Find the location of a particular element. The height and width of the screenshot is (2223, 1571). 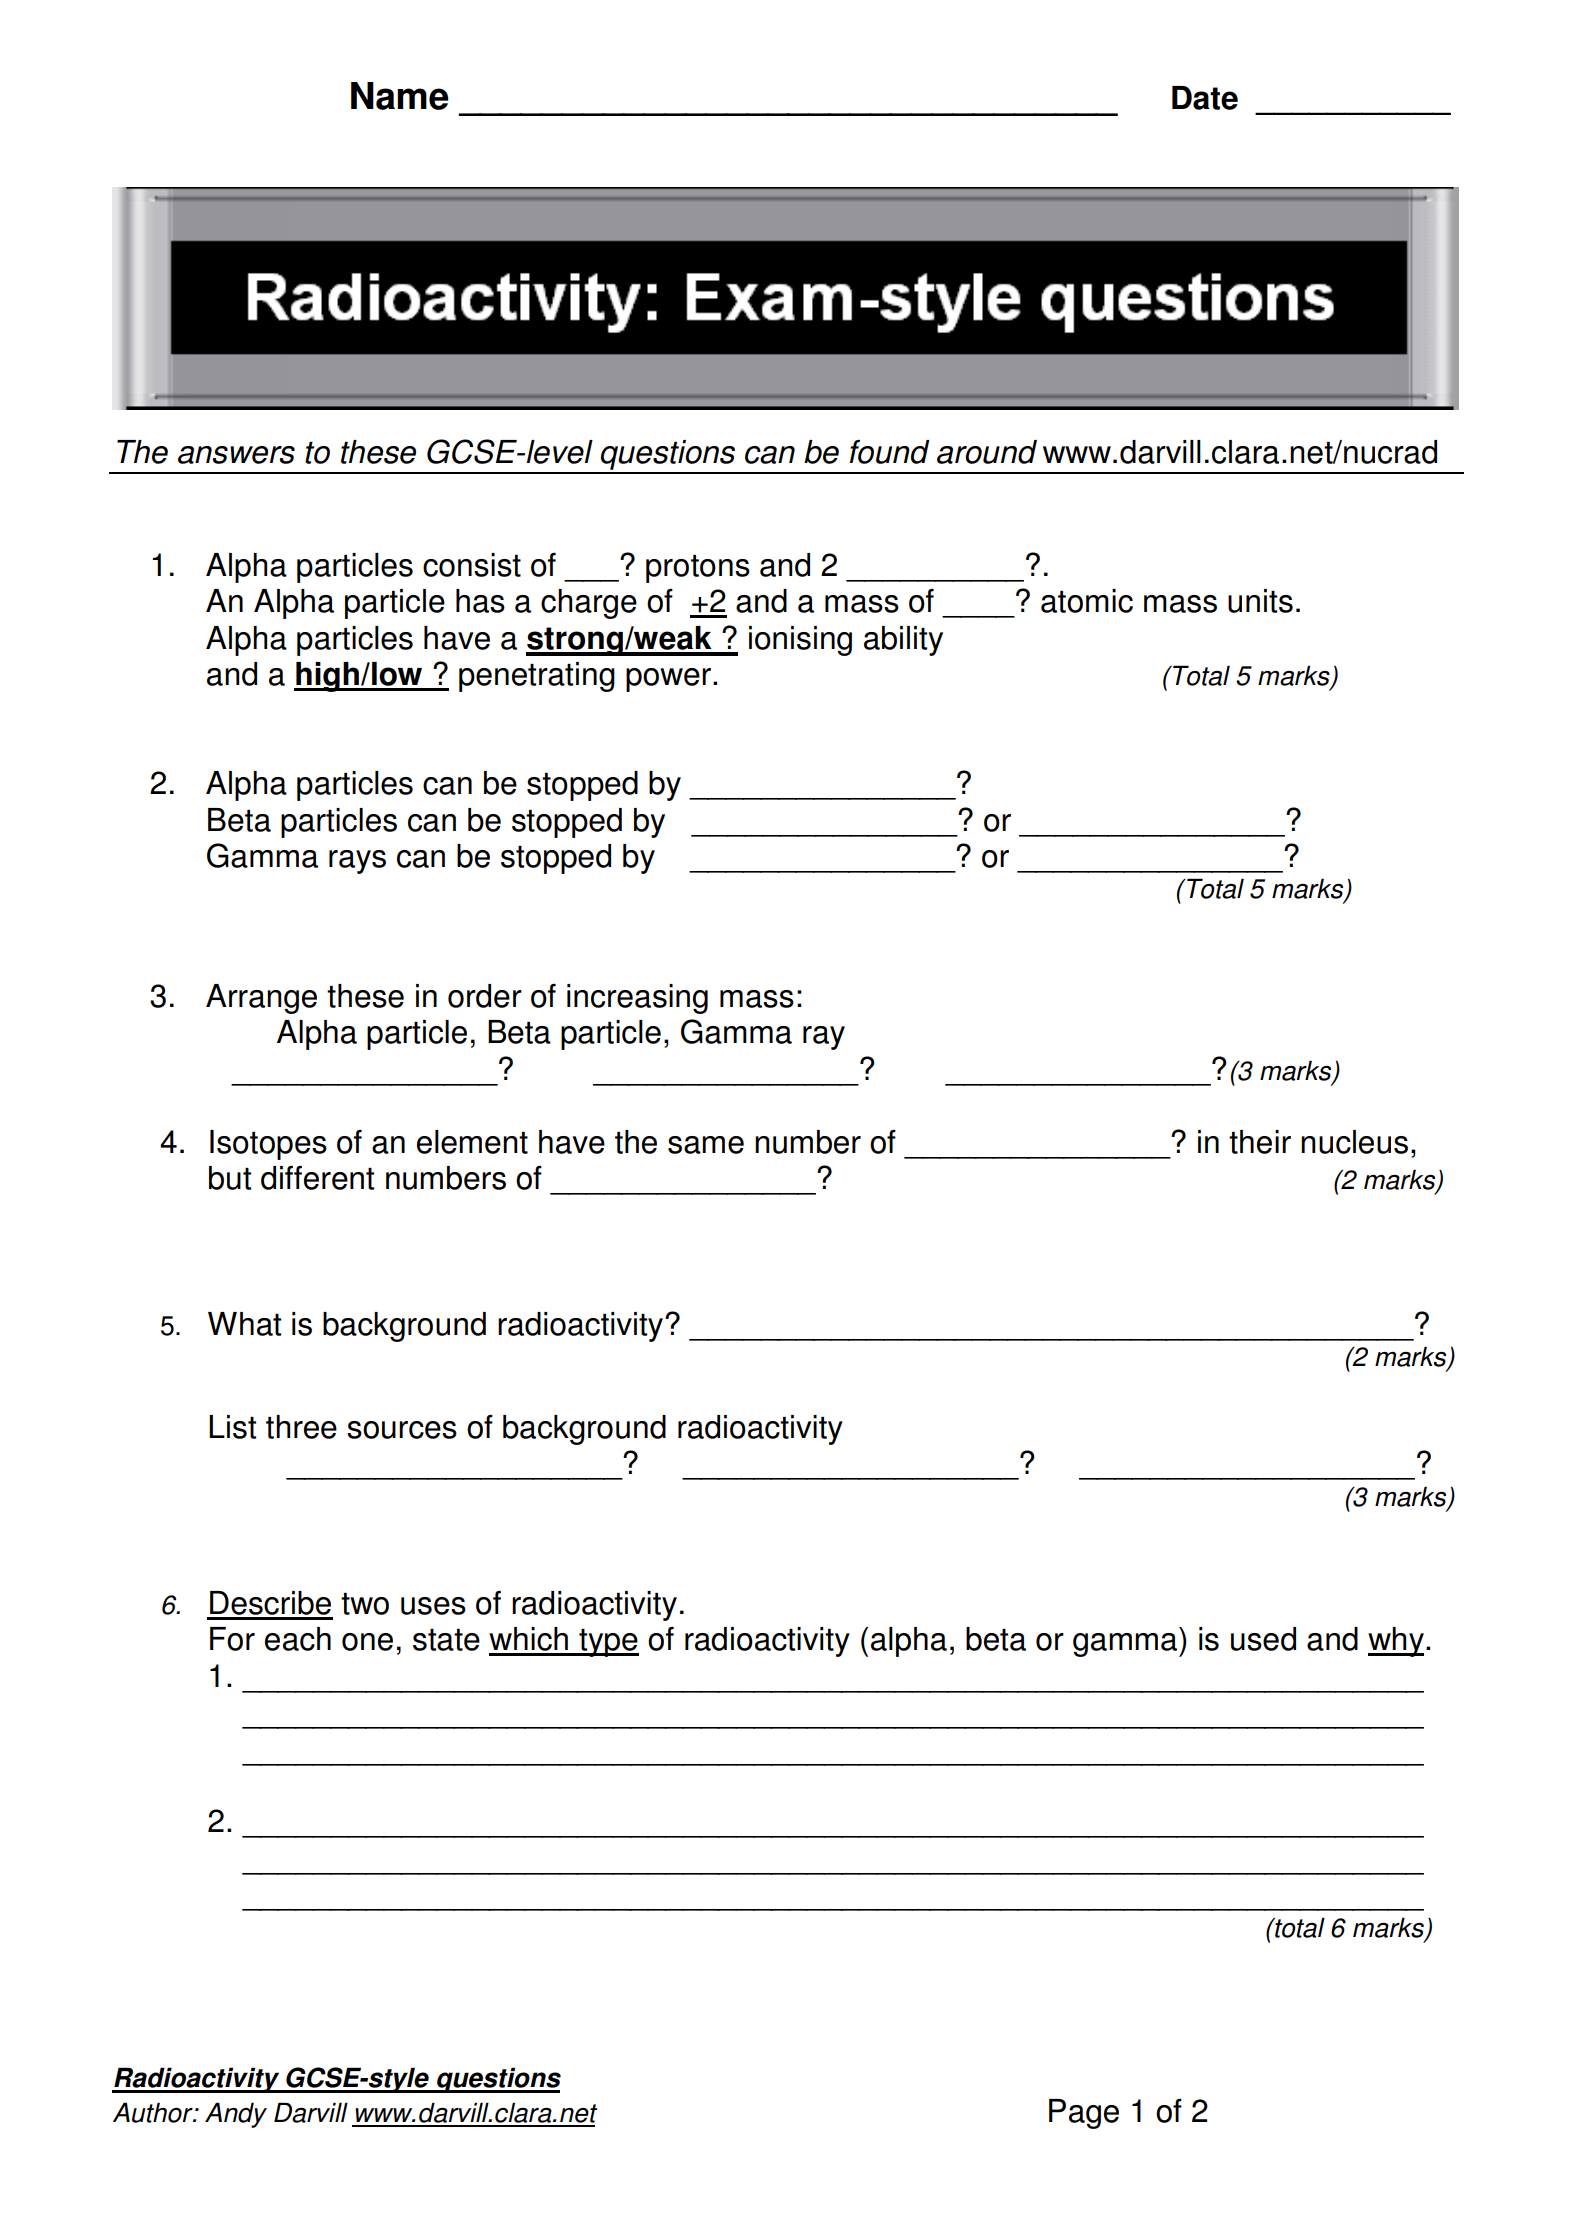

Name is located at coordinates (400, 96).
